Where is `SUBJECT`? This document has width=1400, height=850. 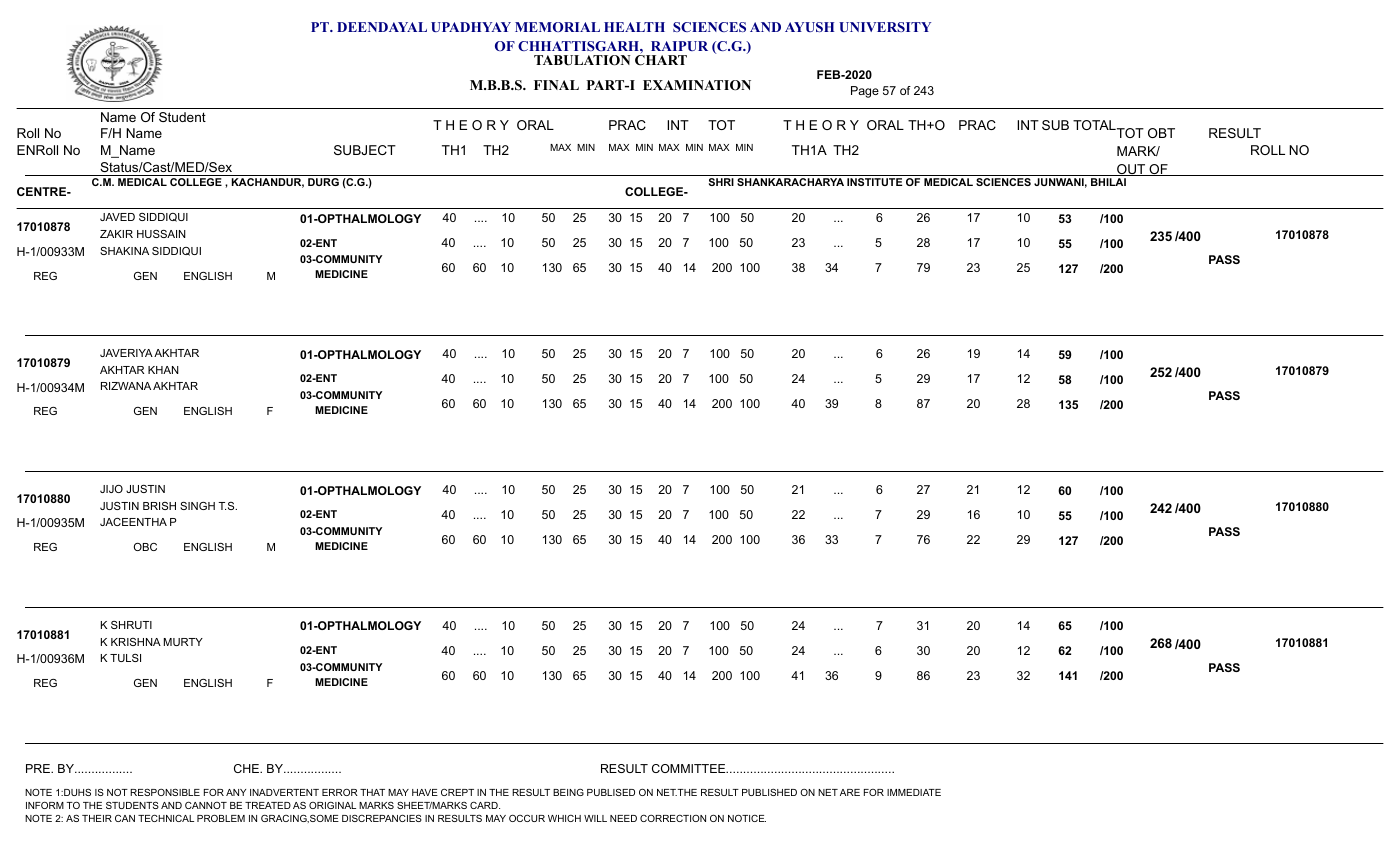 SUBJECT is located at coordinates (365, 150).
